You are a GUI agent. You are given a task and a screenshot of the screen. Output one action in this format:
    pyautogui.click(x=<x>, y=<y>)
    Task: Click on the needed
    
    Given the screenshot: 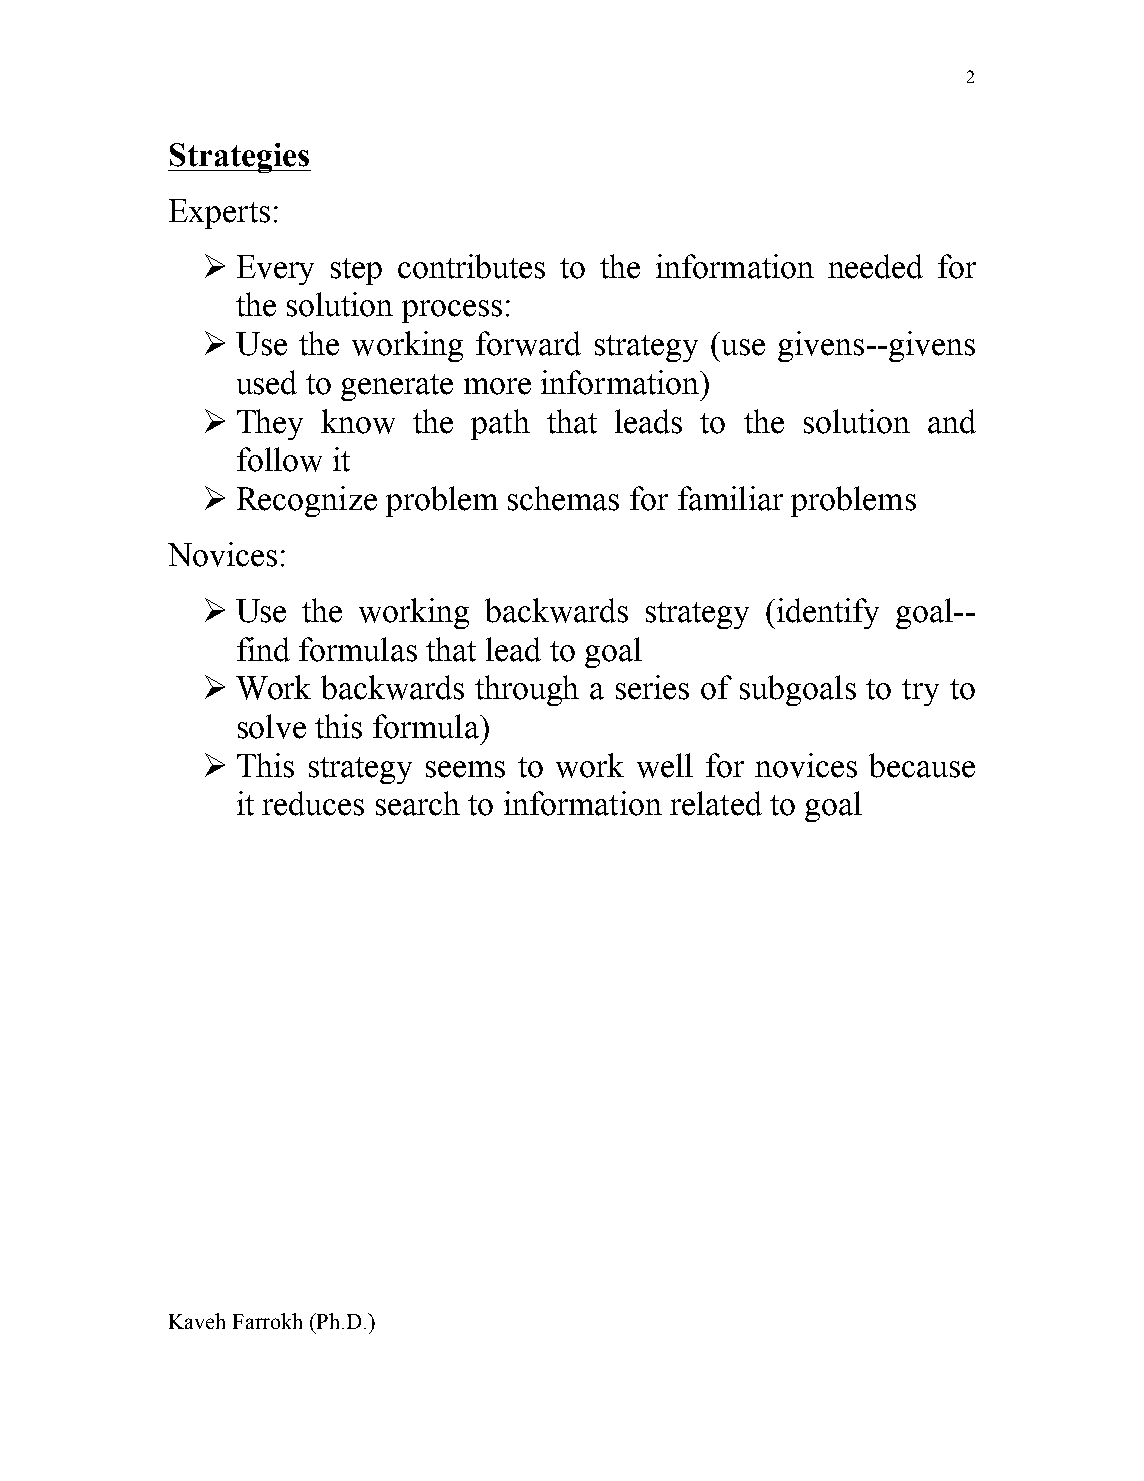 What is the action you would take?
    pyautogui.click(x=875, y=266)
